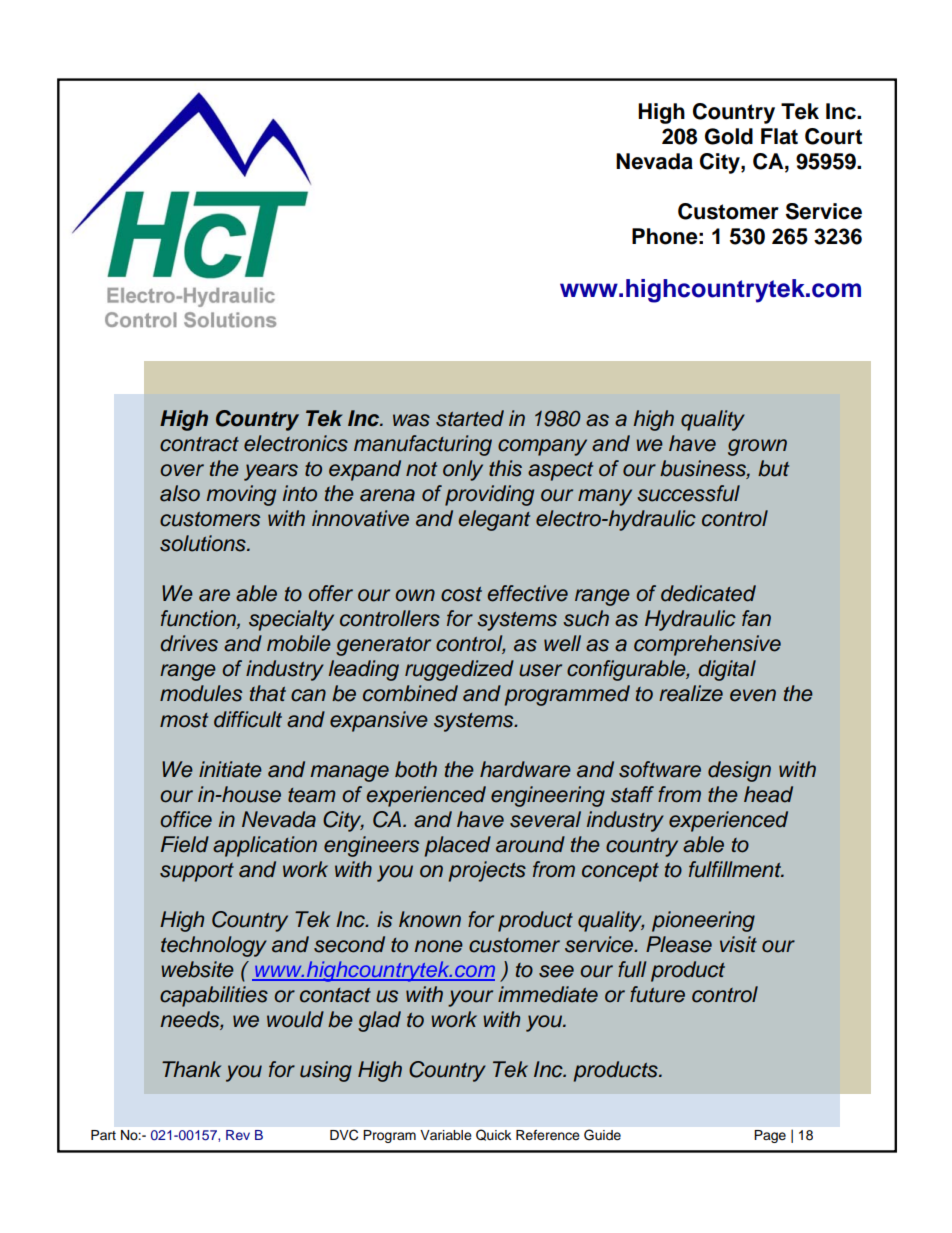  I want to click on Quick, so click(493, 1135).
